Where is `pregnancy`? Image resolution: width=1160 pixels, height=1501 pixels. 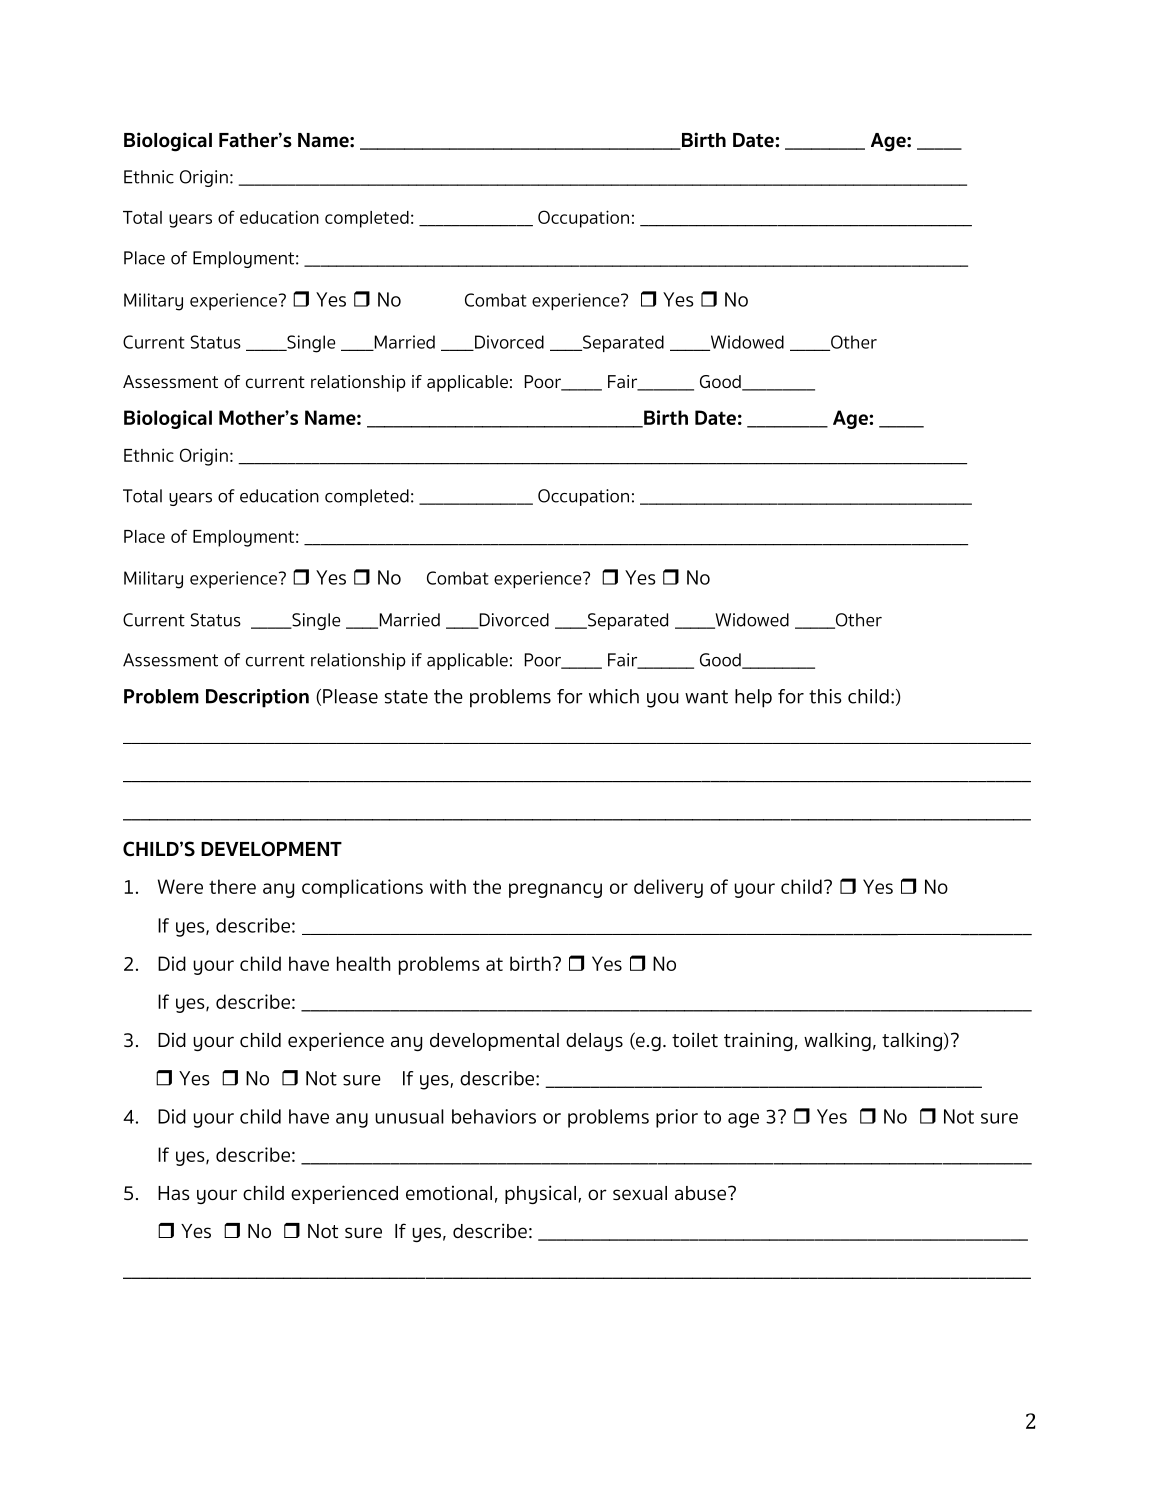
pregnancy is located at coordinates (555, 890).
